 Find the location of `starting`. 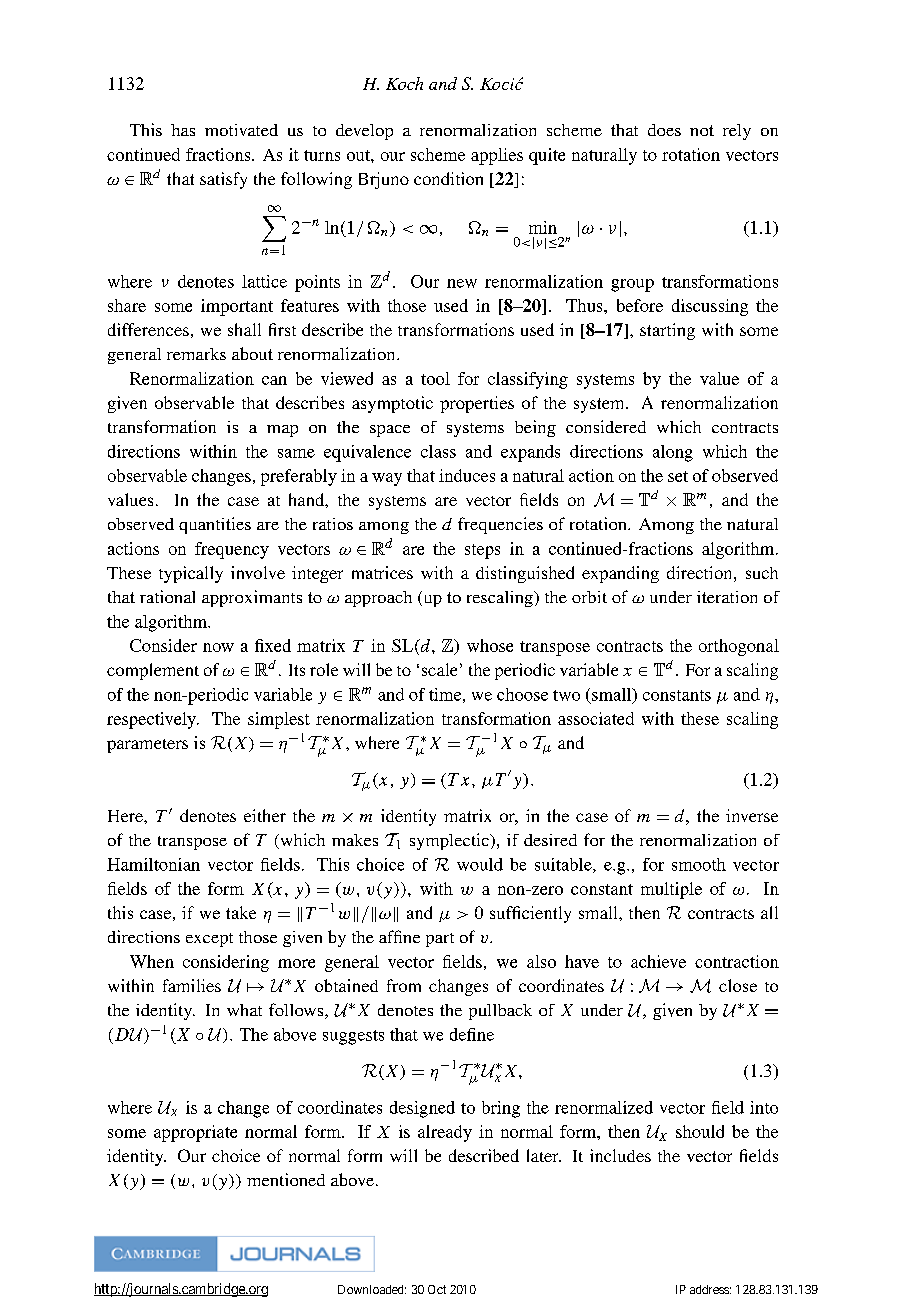

starting is located at coordinates (667, 331).
